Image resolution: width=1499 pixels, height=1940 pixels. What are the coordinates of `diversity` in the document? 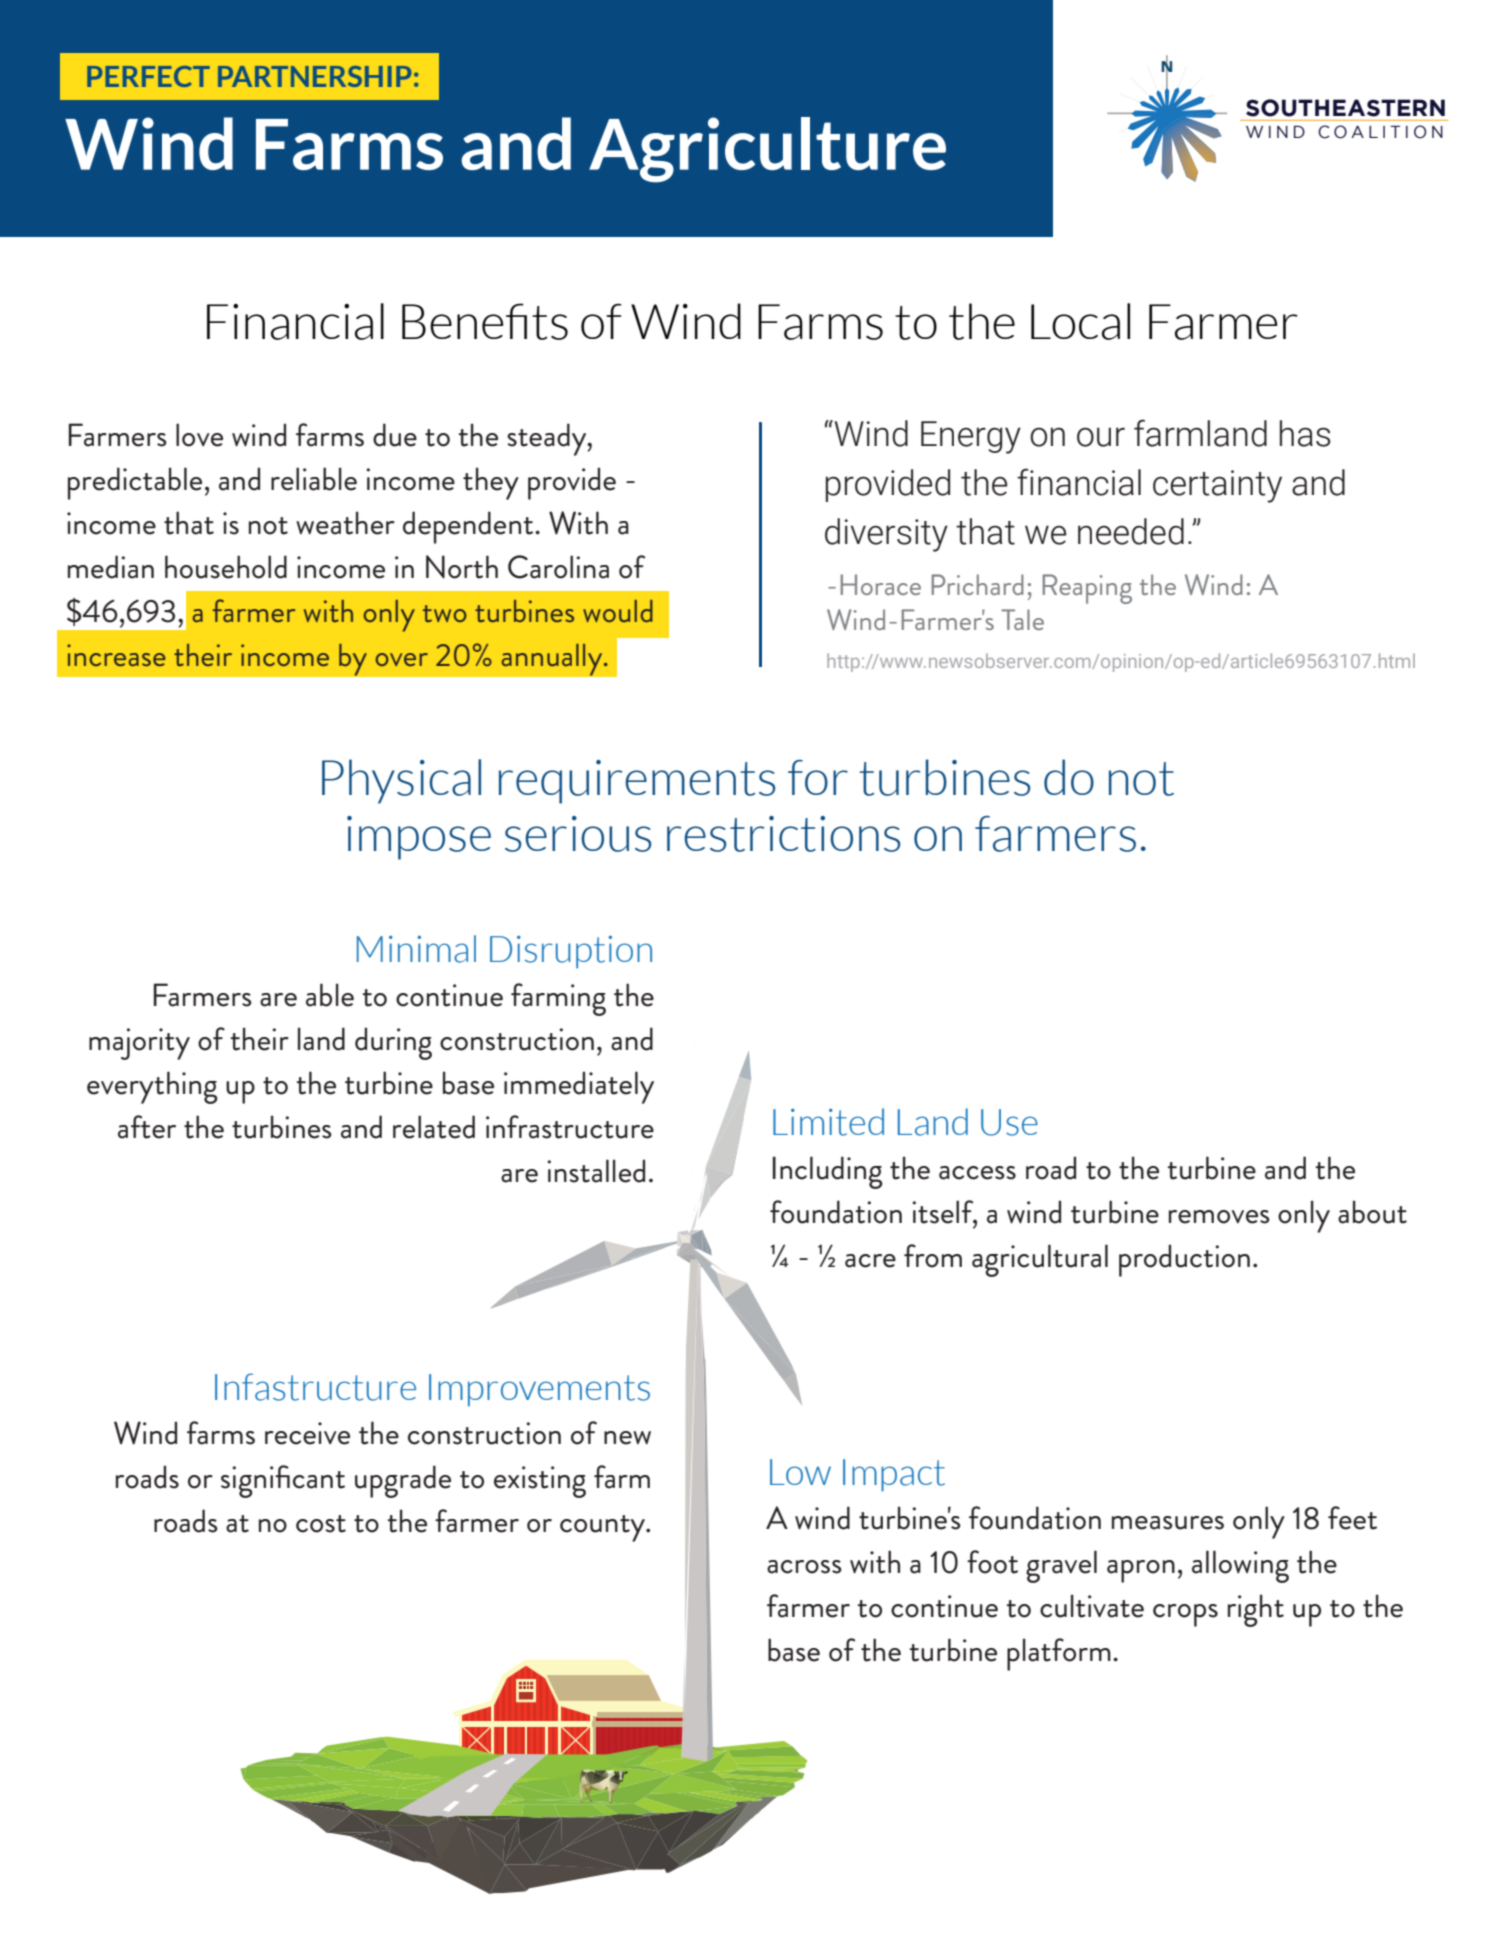 It's located at (886, 535).
